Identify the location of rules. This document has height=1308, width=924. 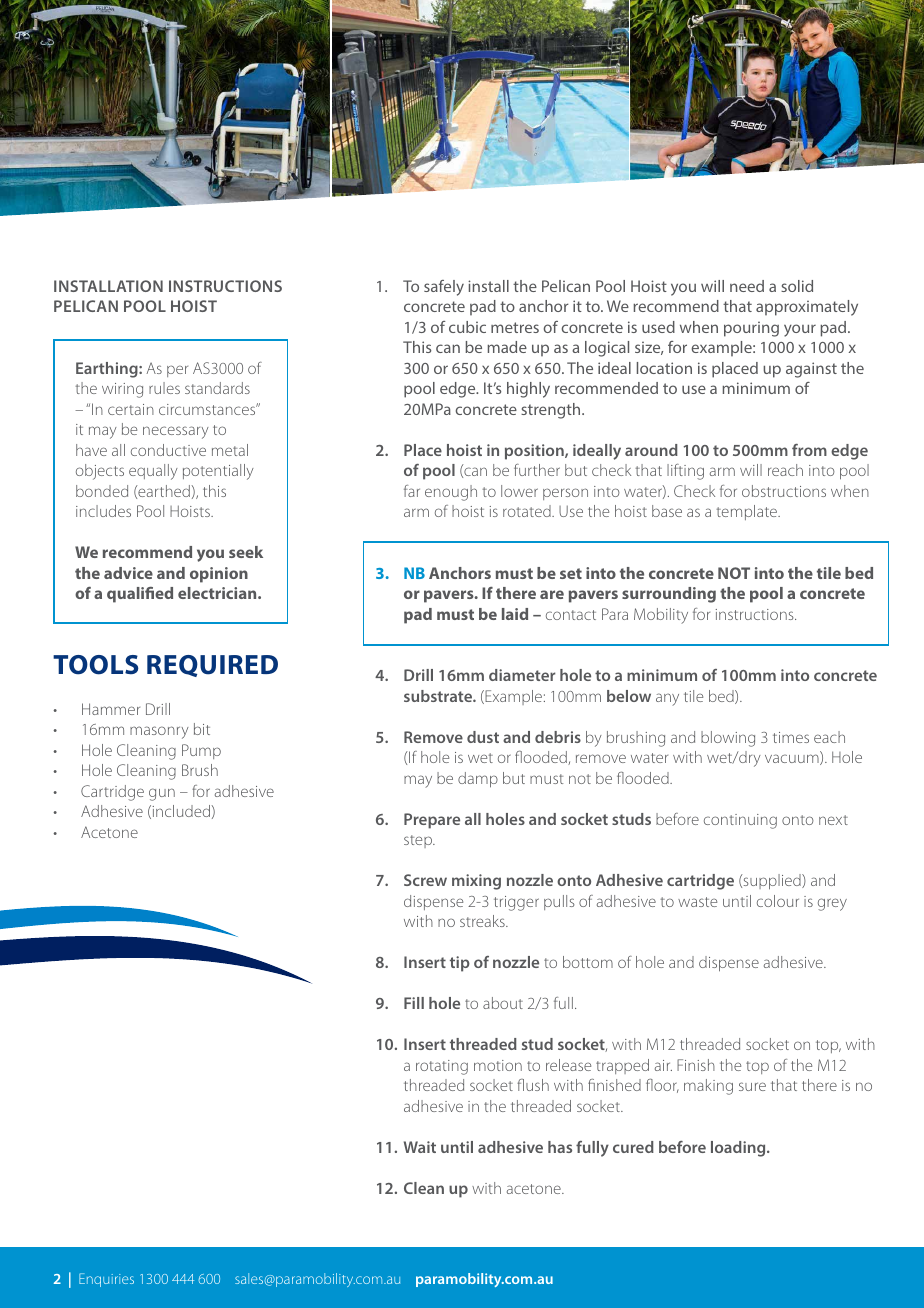
(164, 388).
